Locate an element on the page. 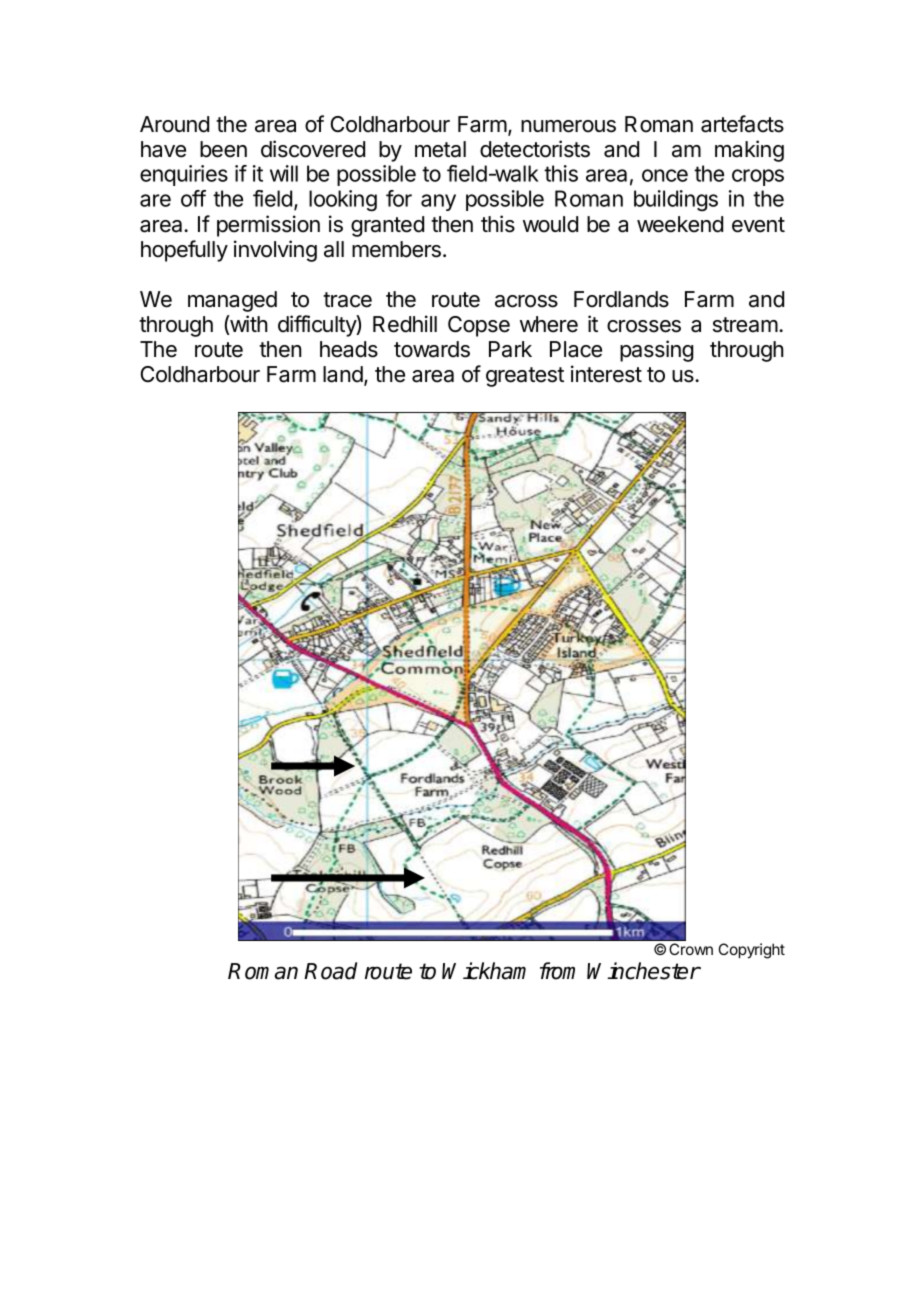 This page has width=924, height=1308. Place is located at coordinates (576, 349).
